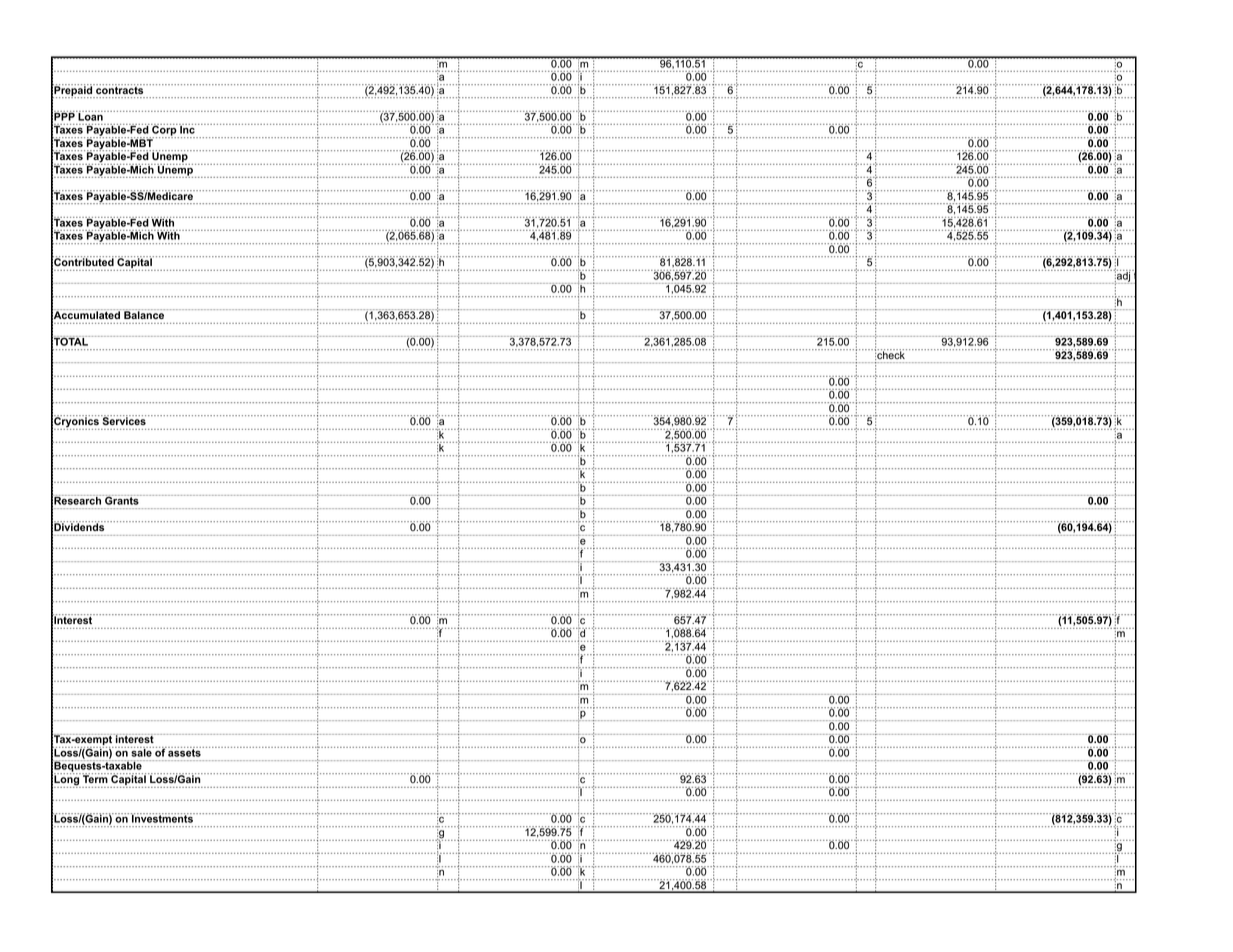  I want to click on contracts, so click(119, 89).
